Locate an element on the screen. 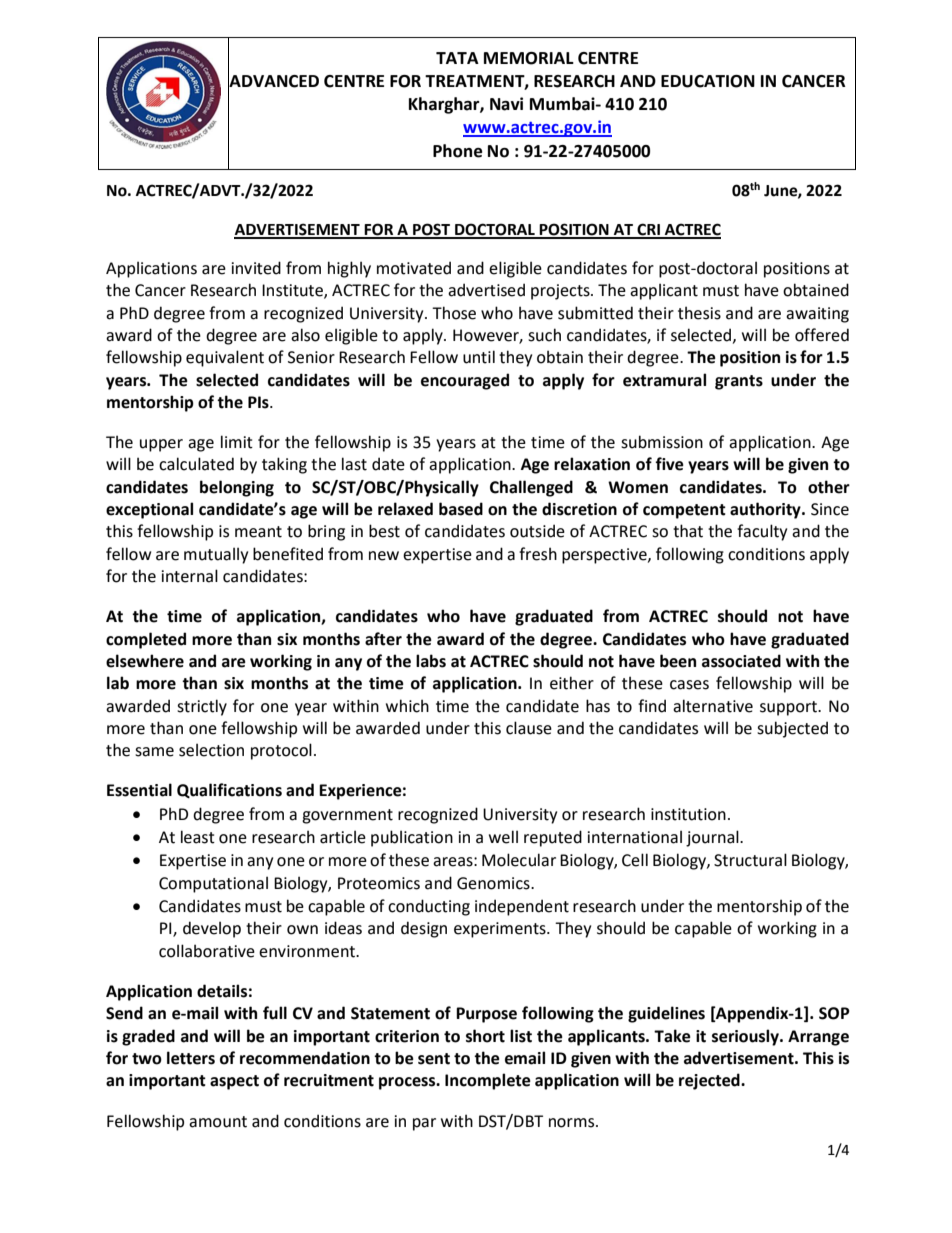 Image resolution: width=952 pixels, height=1233 pixels. aspect is located at coordinates (234, 1082).
